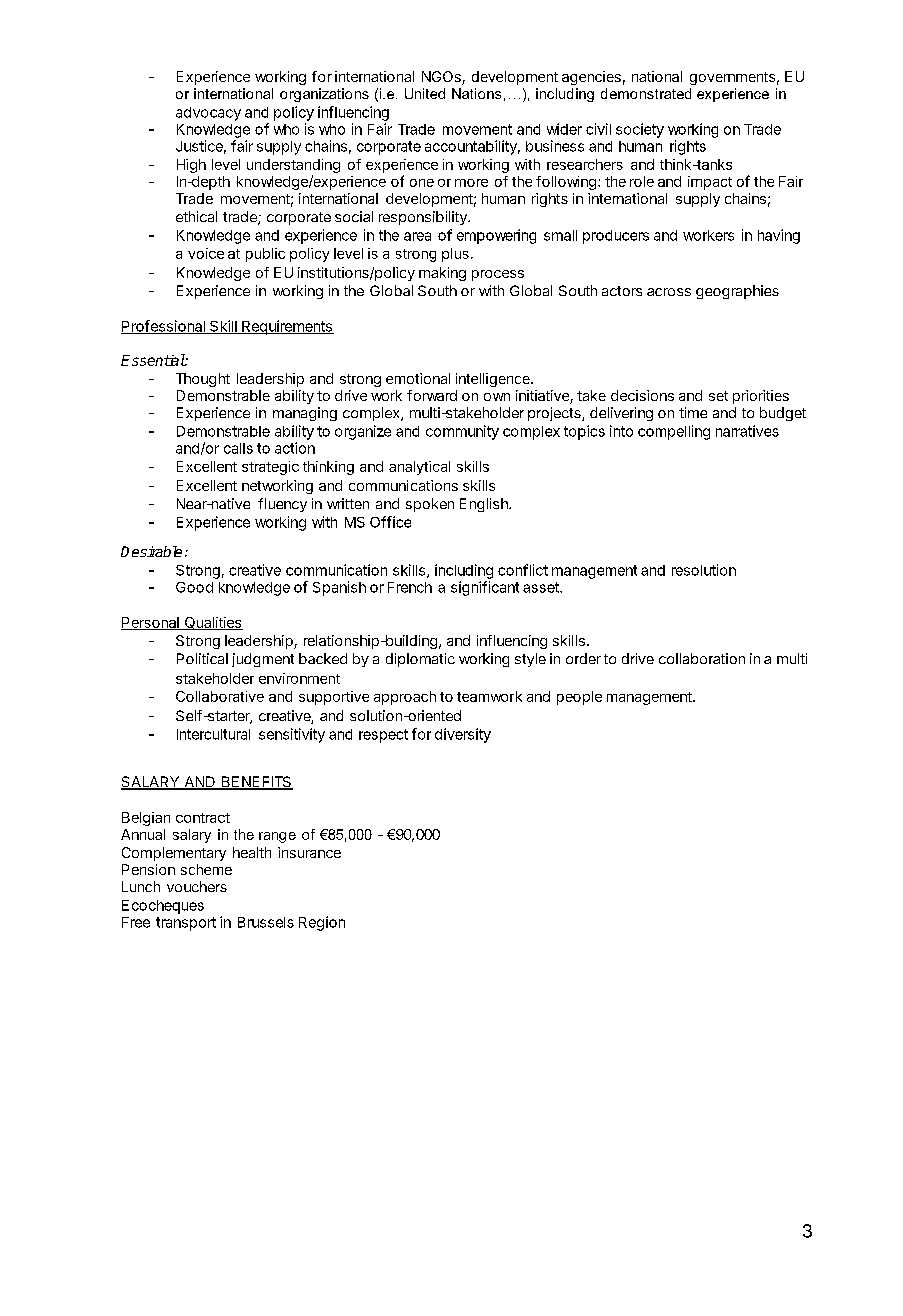 The width and height of the image is (903, 1316). Describe the element at coordinates (322, 923) in the image. I see `Region` at that location.
